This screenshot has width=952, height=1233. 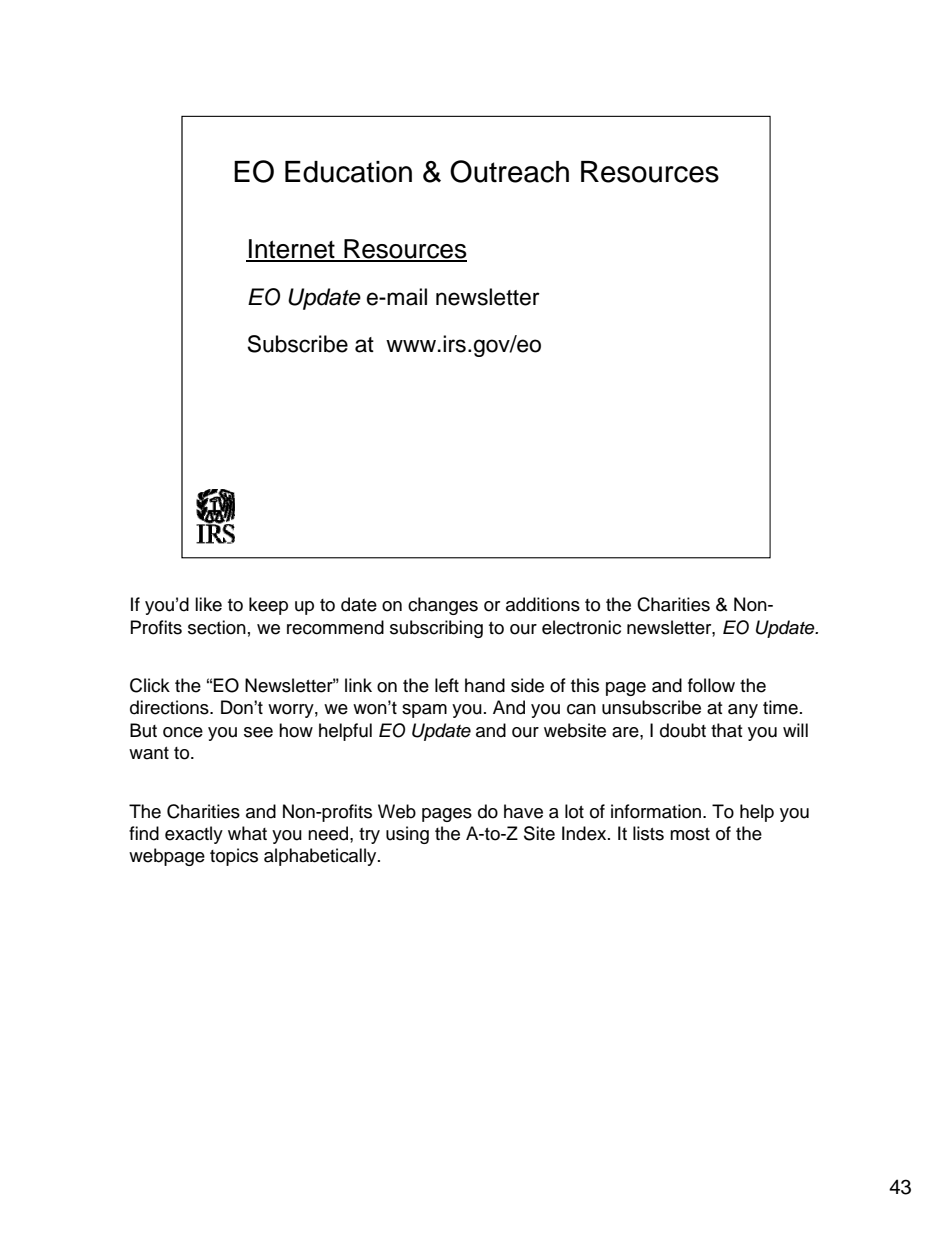 What do you see at coordinates (581, 627) in the screenshot?
I see `electronic` at bounding box center [581, 627].
